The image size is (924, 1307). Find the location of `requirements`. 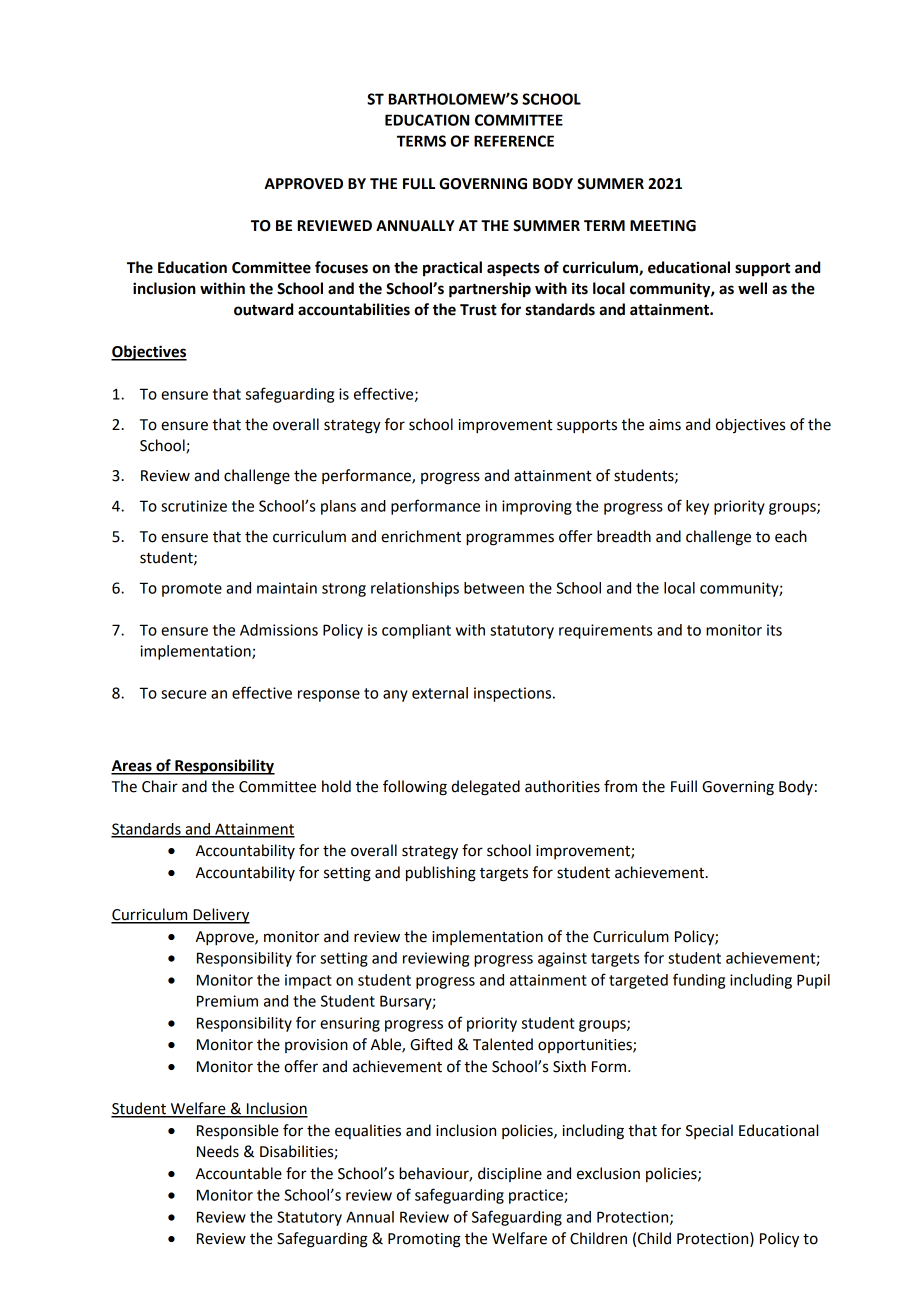

requirements is located at coordinates (605, 631).
